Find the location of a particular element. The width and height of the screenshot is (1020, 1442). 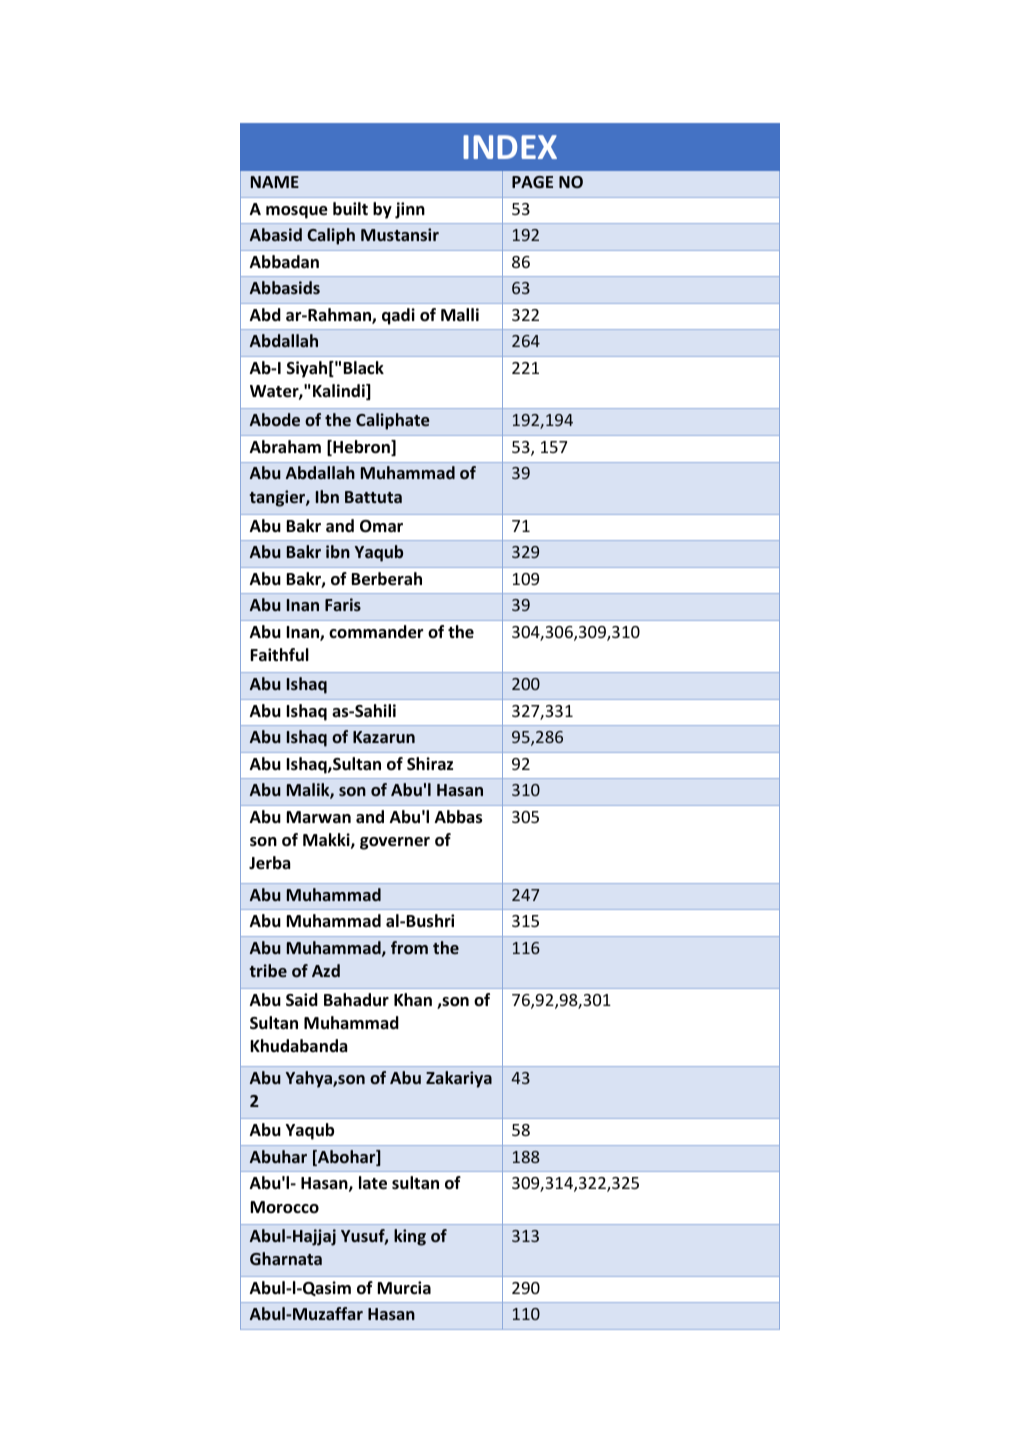

from is located at coordinates (409, 947).
